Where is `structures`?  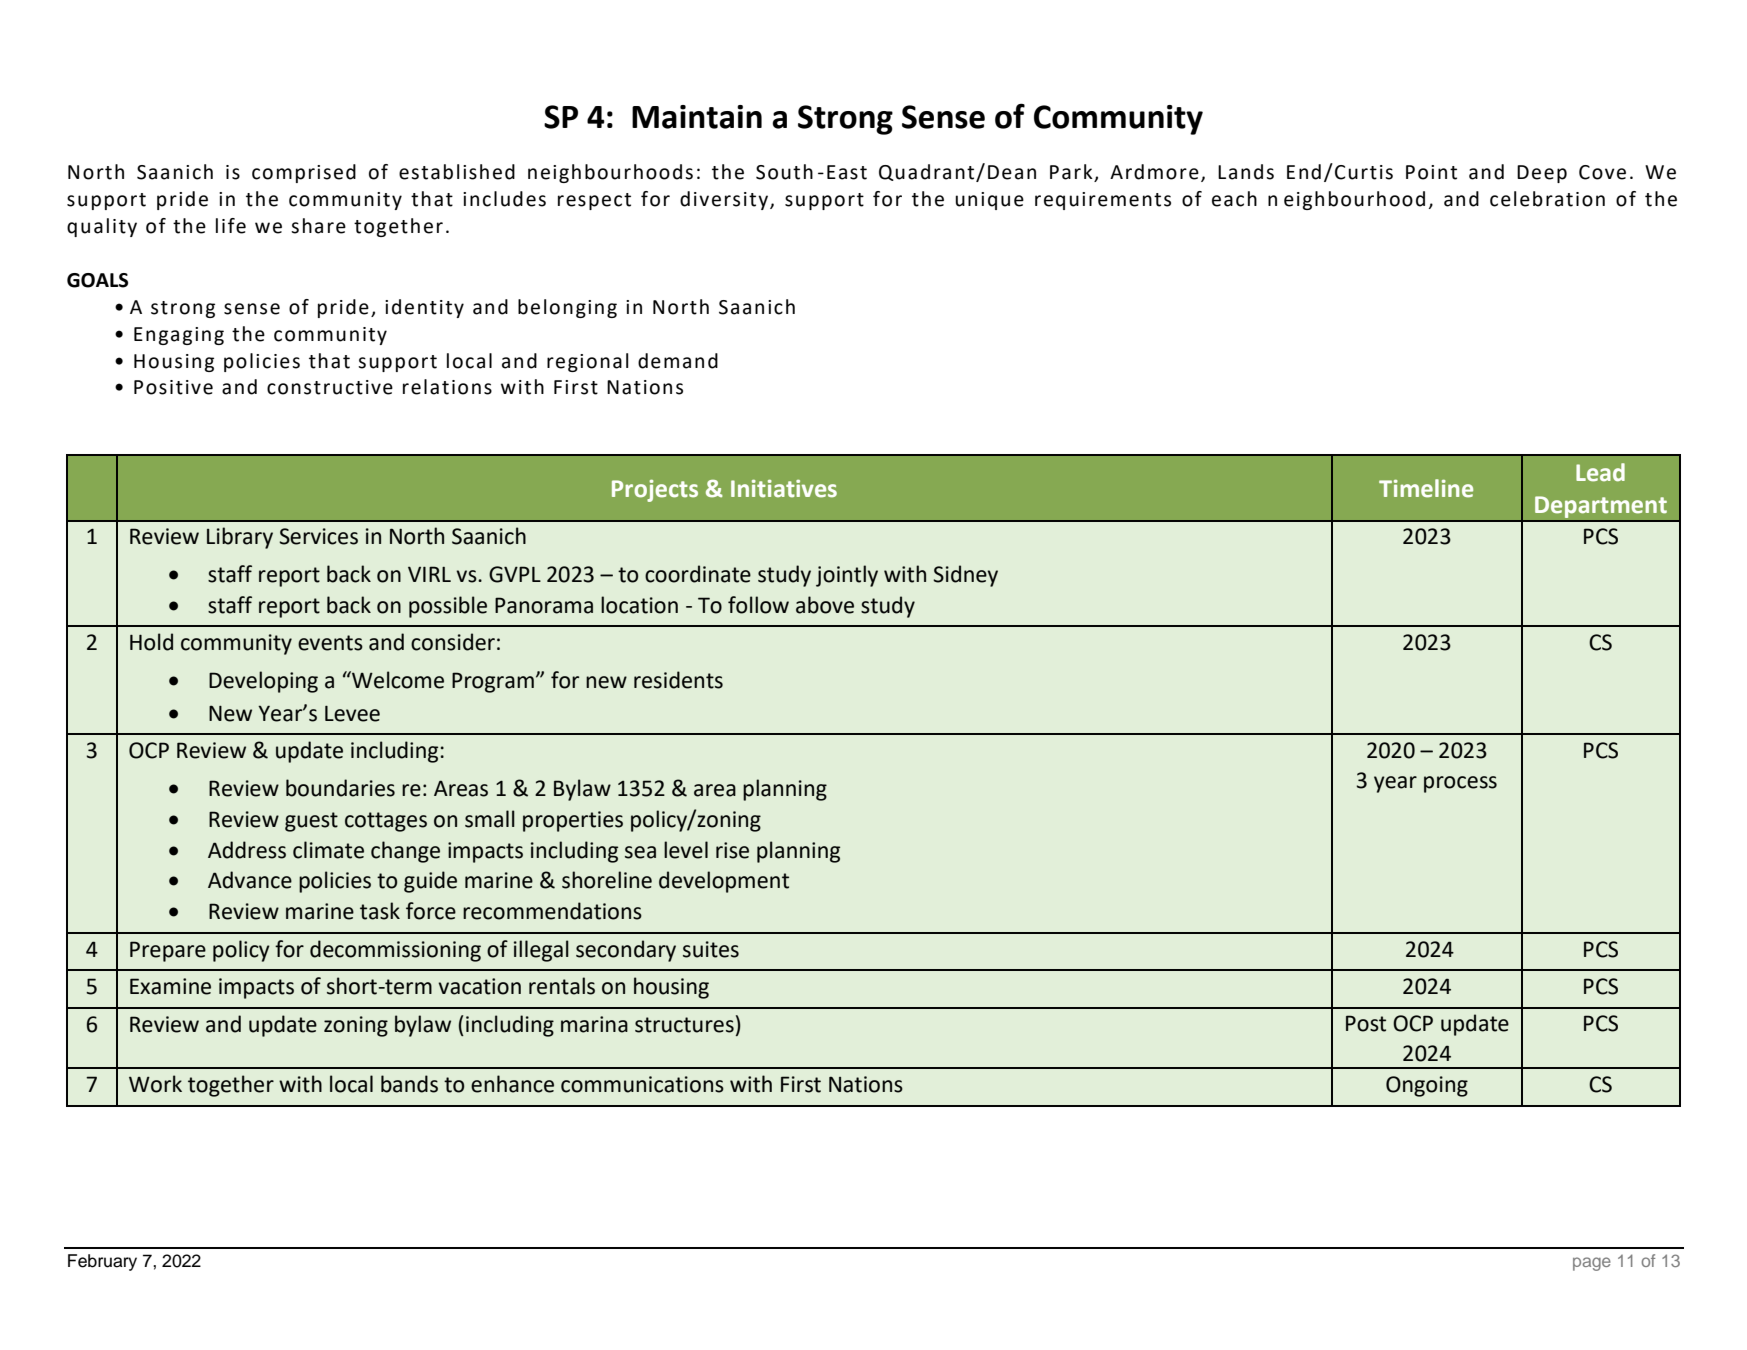
structures is located at coordinates (684, 1025).
